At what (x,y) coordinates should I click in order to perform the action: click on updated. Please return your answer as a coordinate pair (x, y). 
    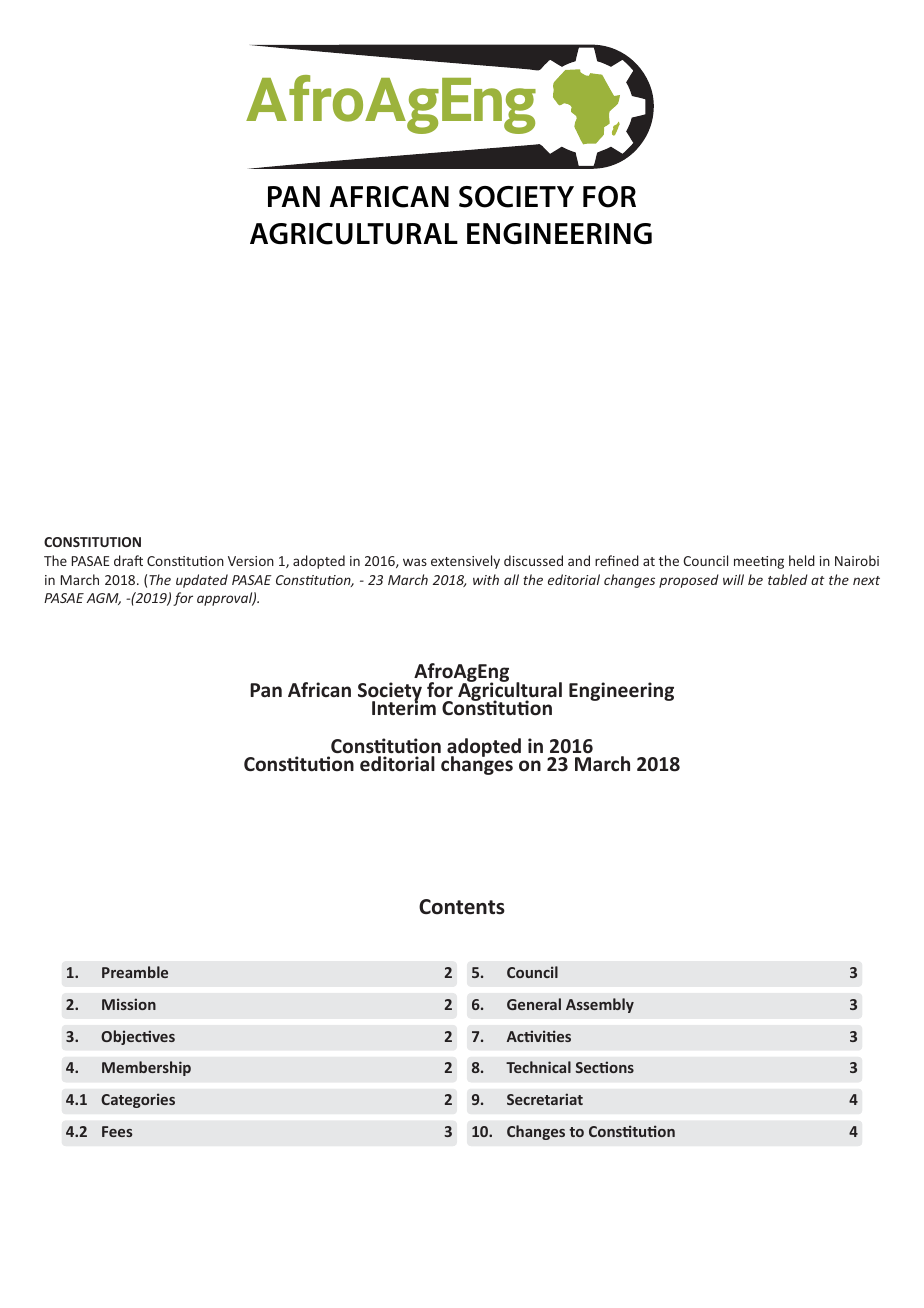
    Looking at the image, I should click on (202, 581).
